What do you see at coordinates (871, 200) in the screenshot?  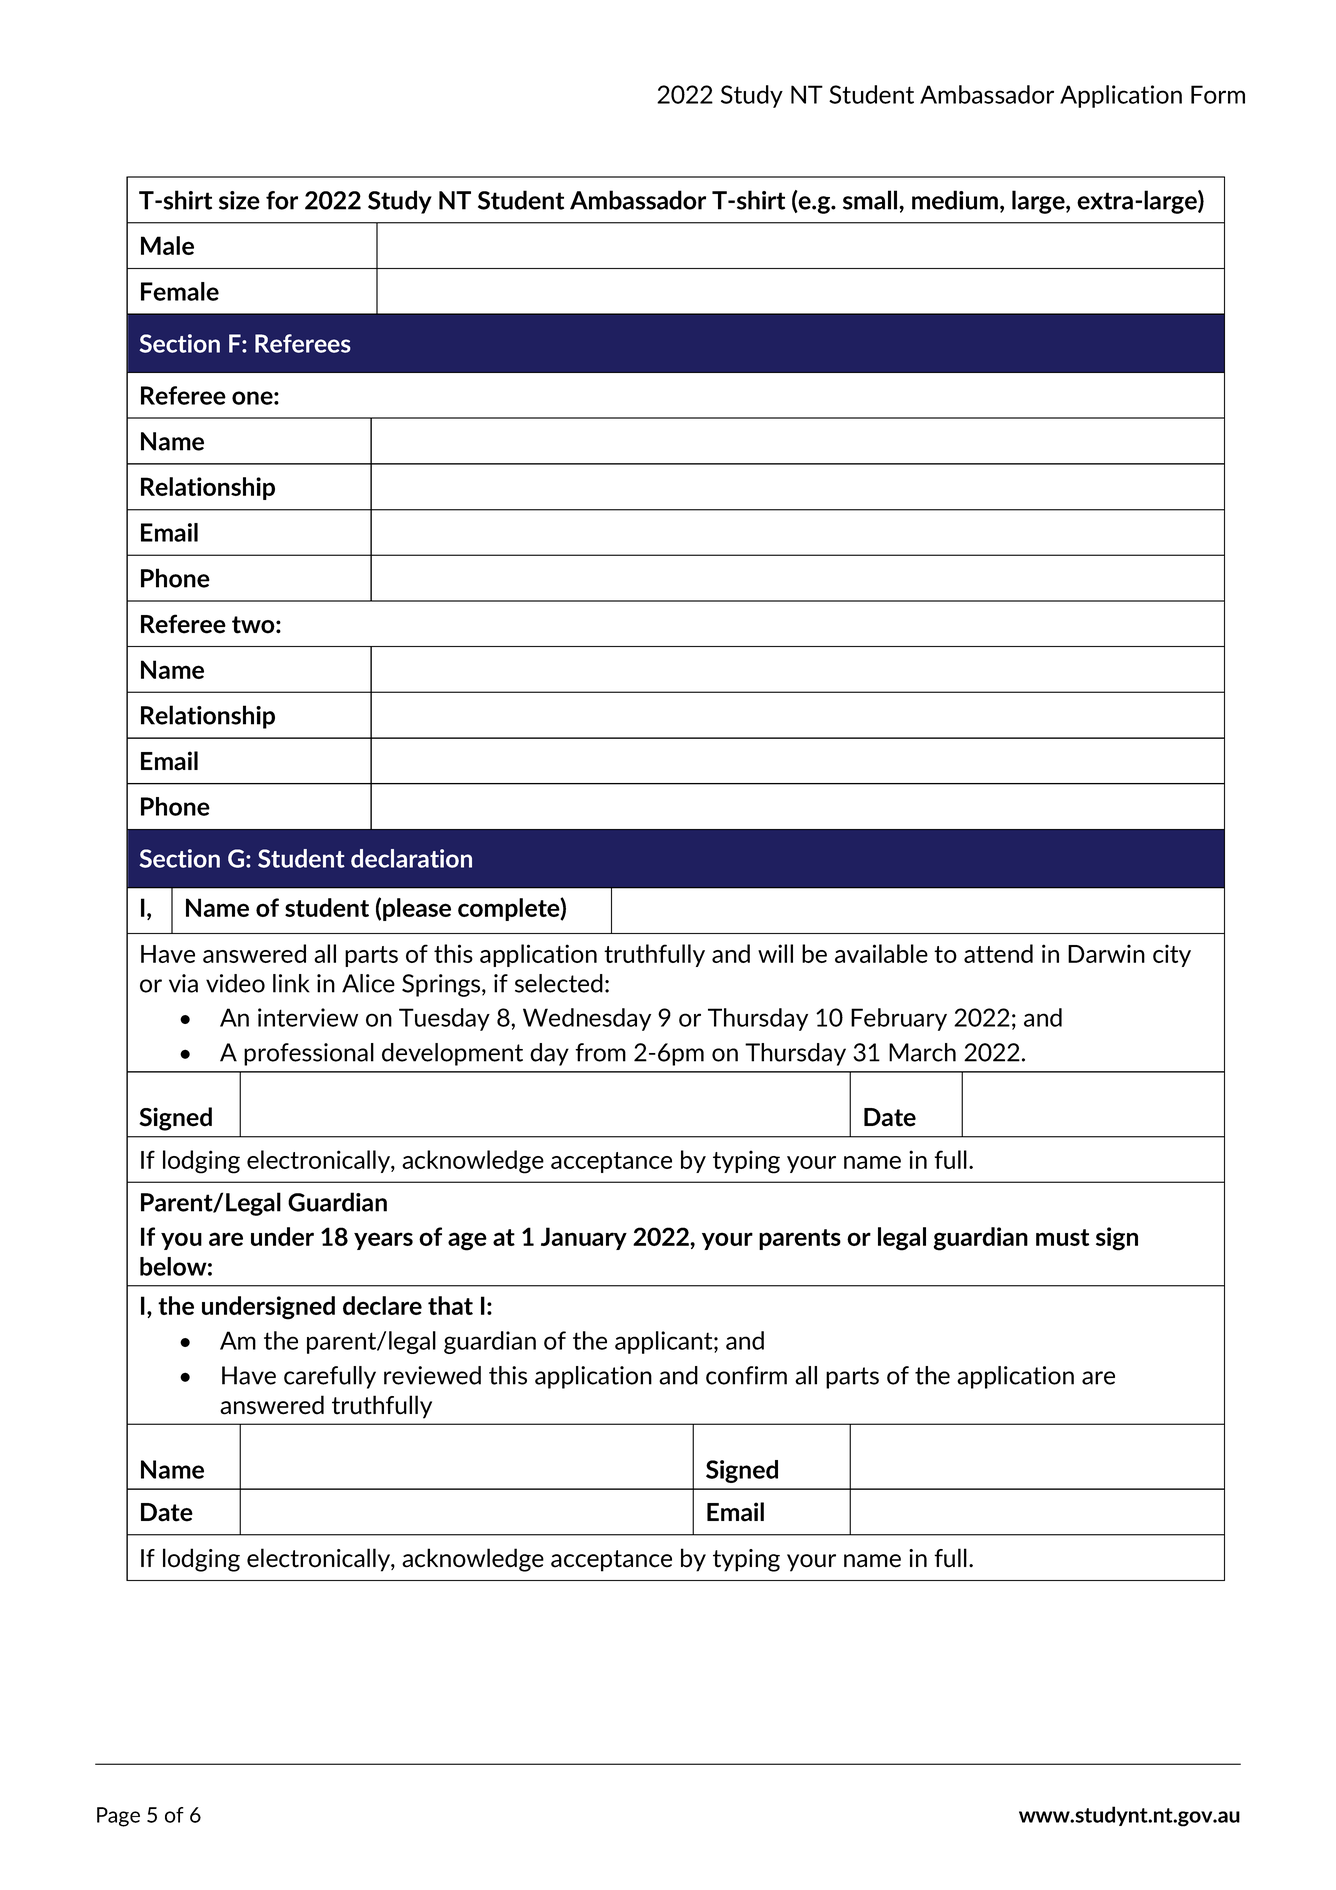 I see `small` at bounding box center [871, 200].
